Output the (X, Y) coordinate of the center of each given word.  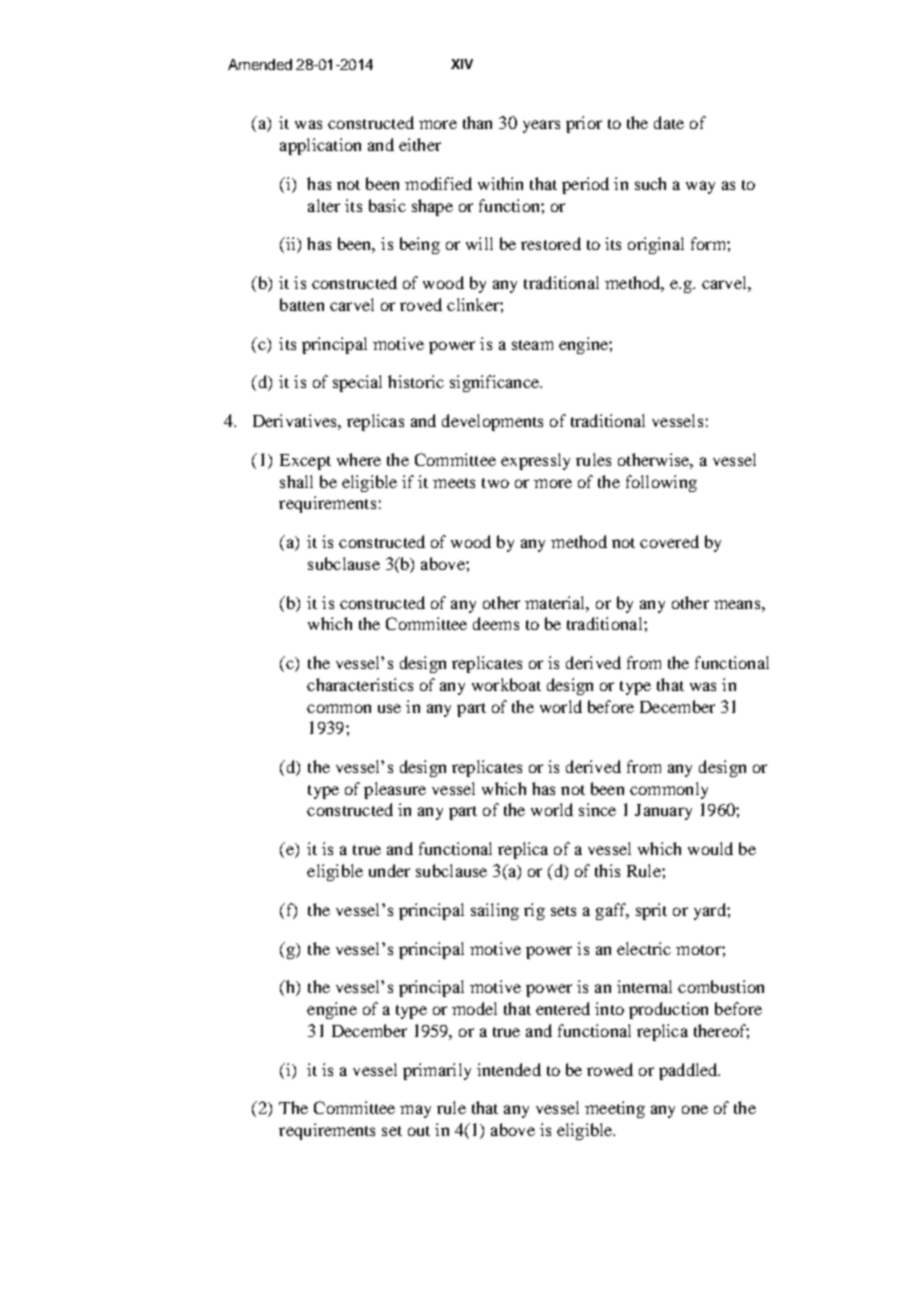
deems (496, 623)
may (415, 1111)
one (695, 1109)
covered (669, 541)
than (477, 122)
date (669, 122)
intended (509, 1069)
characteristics (360, 684)
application (320, 146)
